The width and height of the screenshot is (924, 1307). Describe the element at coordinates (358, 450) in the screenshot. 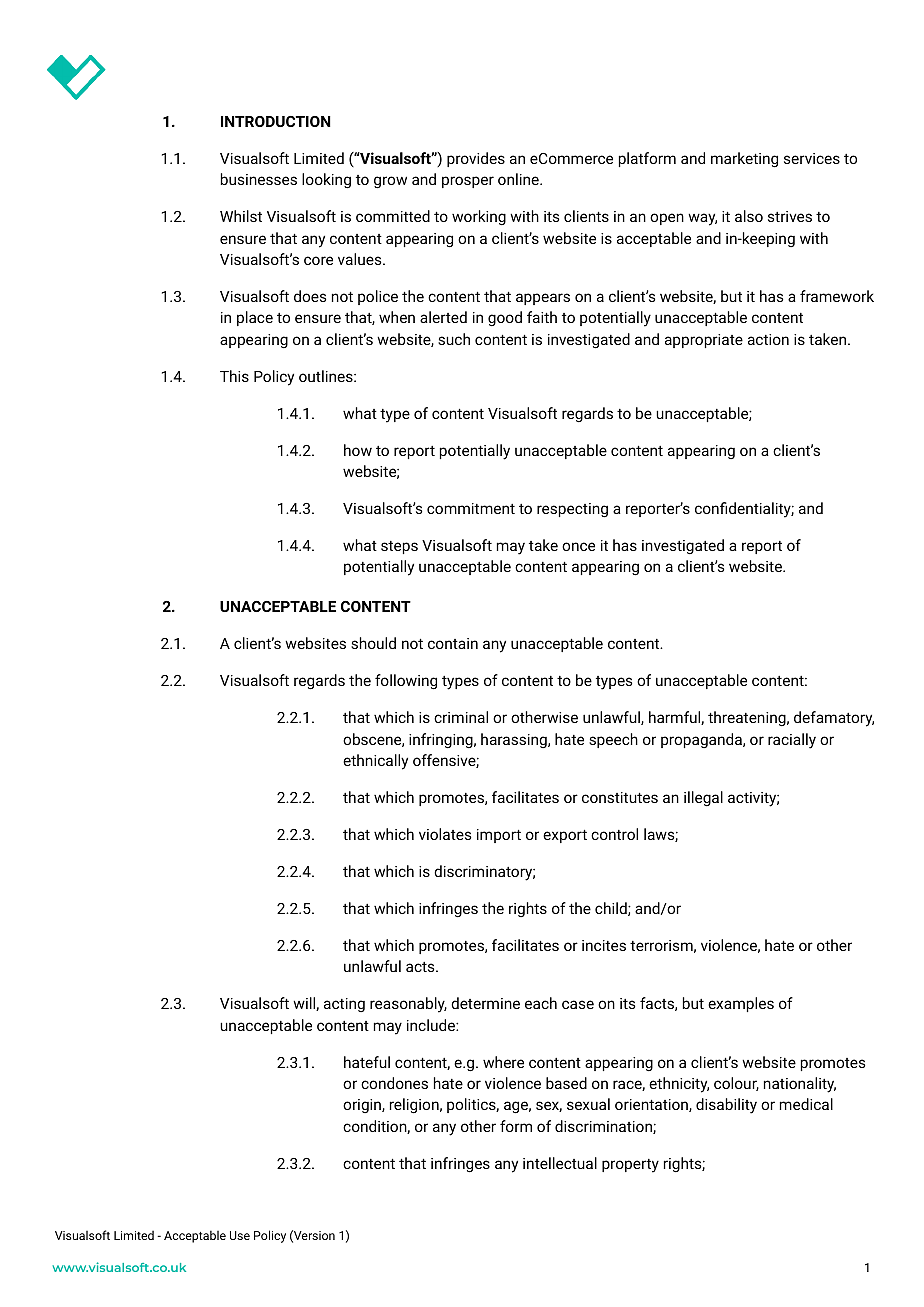

I see `how` at that location.
